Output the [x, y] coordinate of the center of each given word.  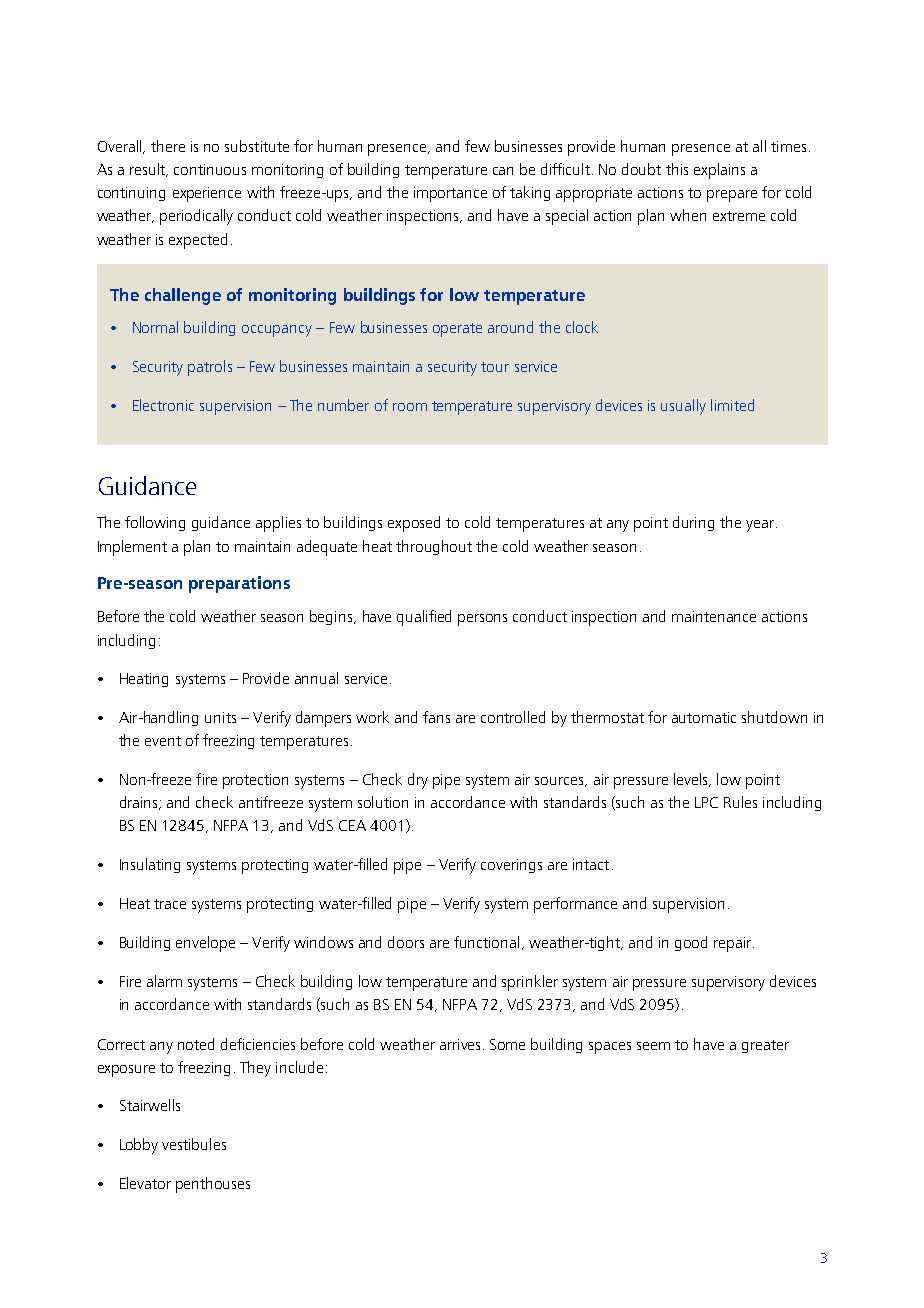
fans [436, 717]
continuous [210, 169]
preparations [239, 584]
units [220, 717]
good [691, 943]
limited [732, 405]
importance [450, 194]
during [693, 523]
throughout [434, 547]
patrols [210, 368]
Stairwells [150, 1105]
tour [495, 367]
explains [719, 171]
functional [486, 942]
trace [170, 904]
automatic [704, 717]
